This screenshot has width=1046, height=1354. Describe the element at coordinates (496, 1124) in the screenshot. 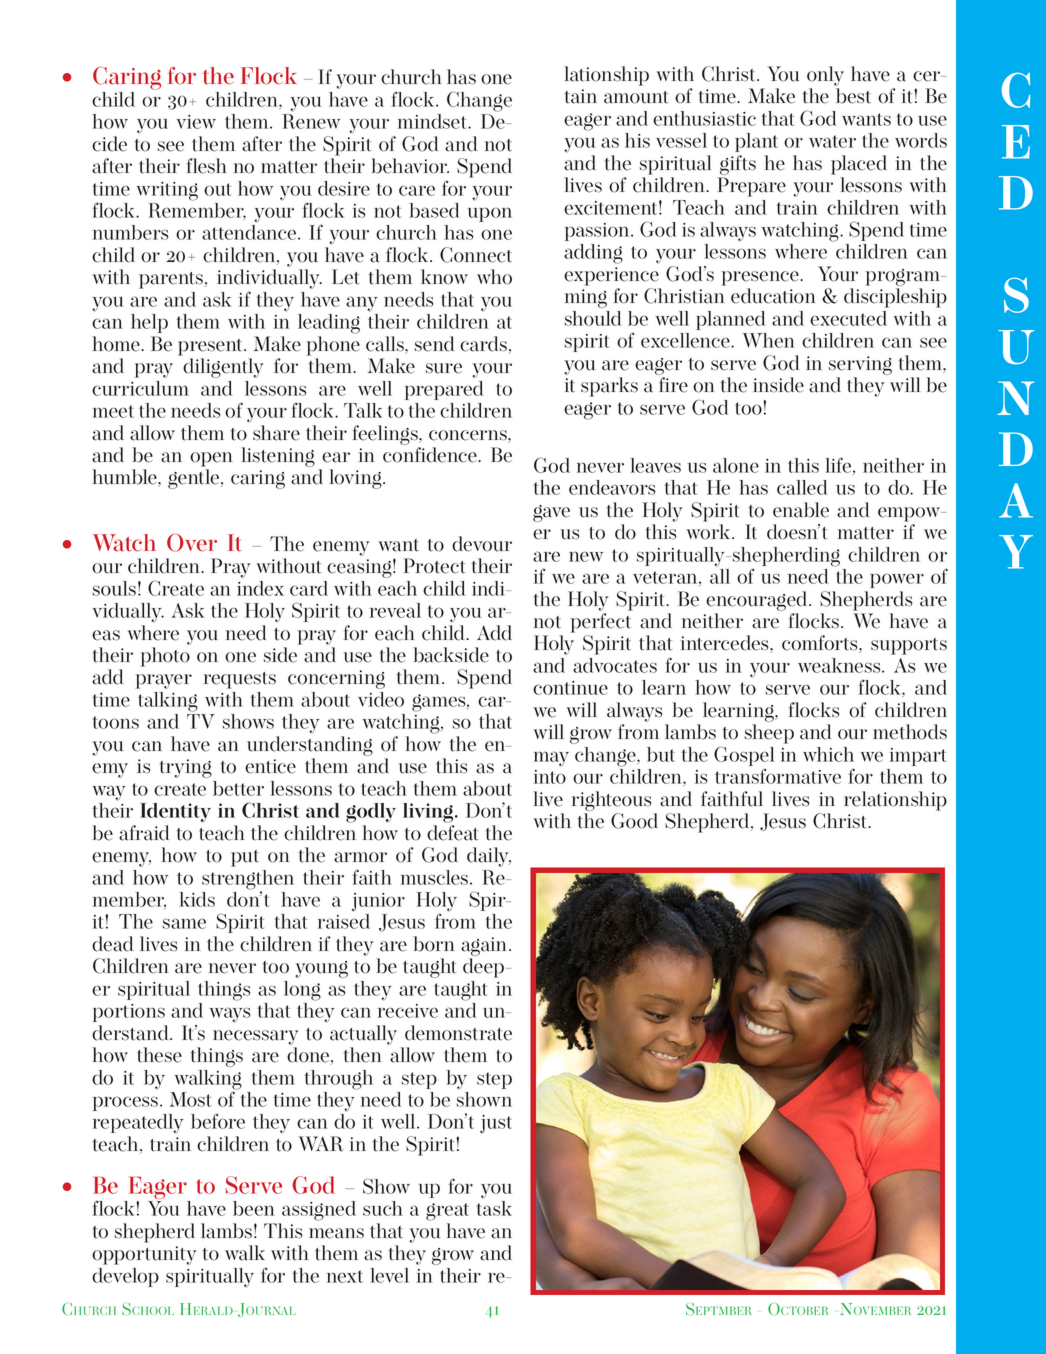

I see `just` at that location.
